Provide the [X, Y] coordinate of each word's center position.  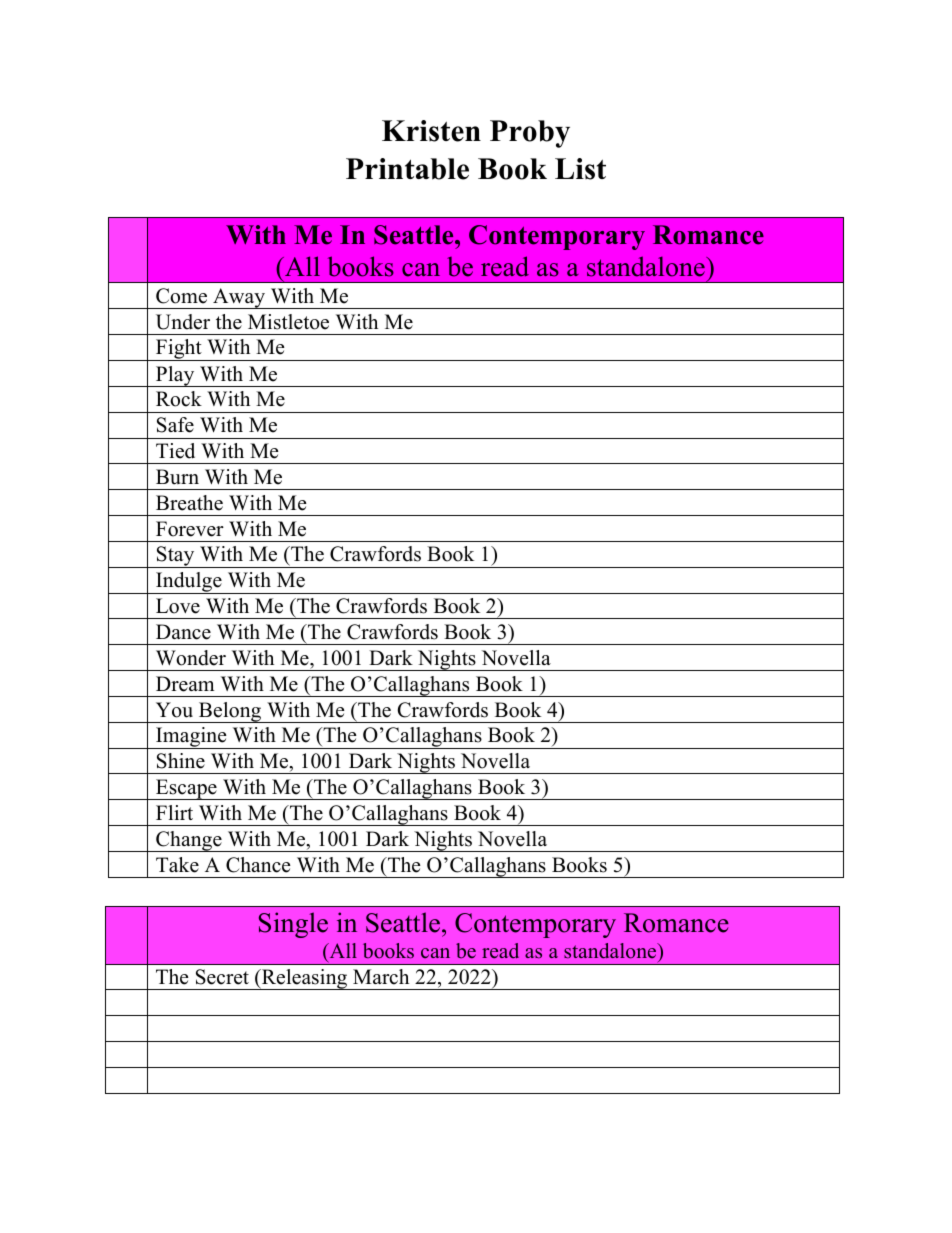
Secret [222, 977]
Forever [190, 529]
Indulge [189, 583]
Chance [258, 865]
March [381, 977]
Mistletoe [288, 322]
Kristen [431, 131]
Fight [179, 350]
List [580, 169]
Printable [407, 169]
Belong [230, 712]
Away [239, 298]
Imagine [191, 738]
